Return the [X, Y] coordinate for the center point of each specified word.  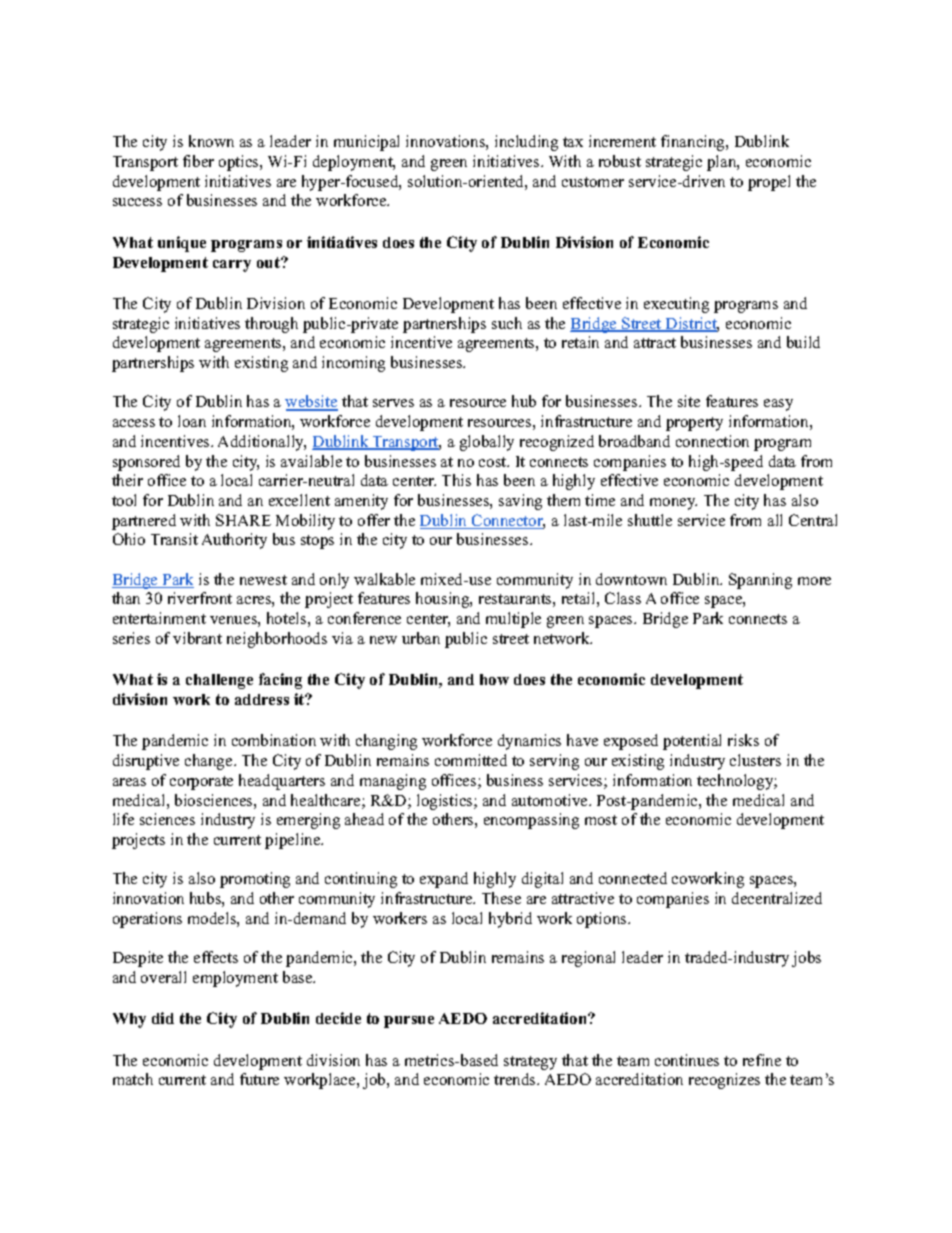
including [526, 143]
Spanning [760, 581]
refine [762, 1060]
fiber [198, 161]
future [259, 1079]
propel [769, 183]
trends [516, 1079]
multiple [513, 620]
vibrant [197, 638]
